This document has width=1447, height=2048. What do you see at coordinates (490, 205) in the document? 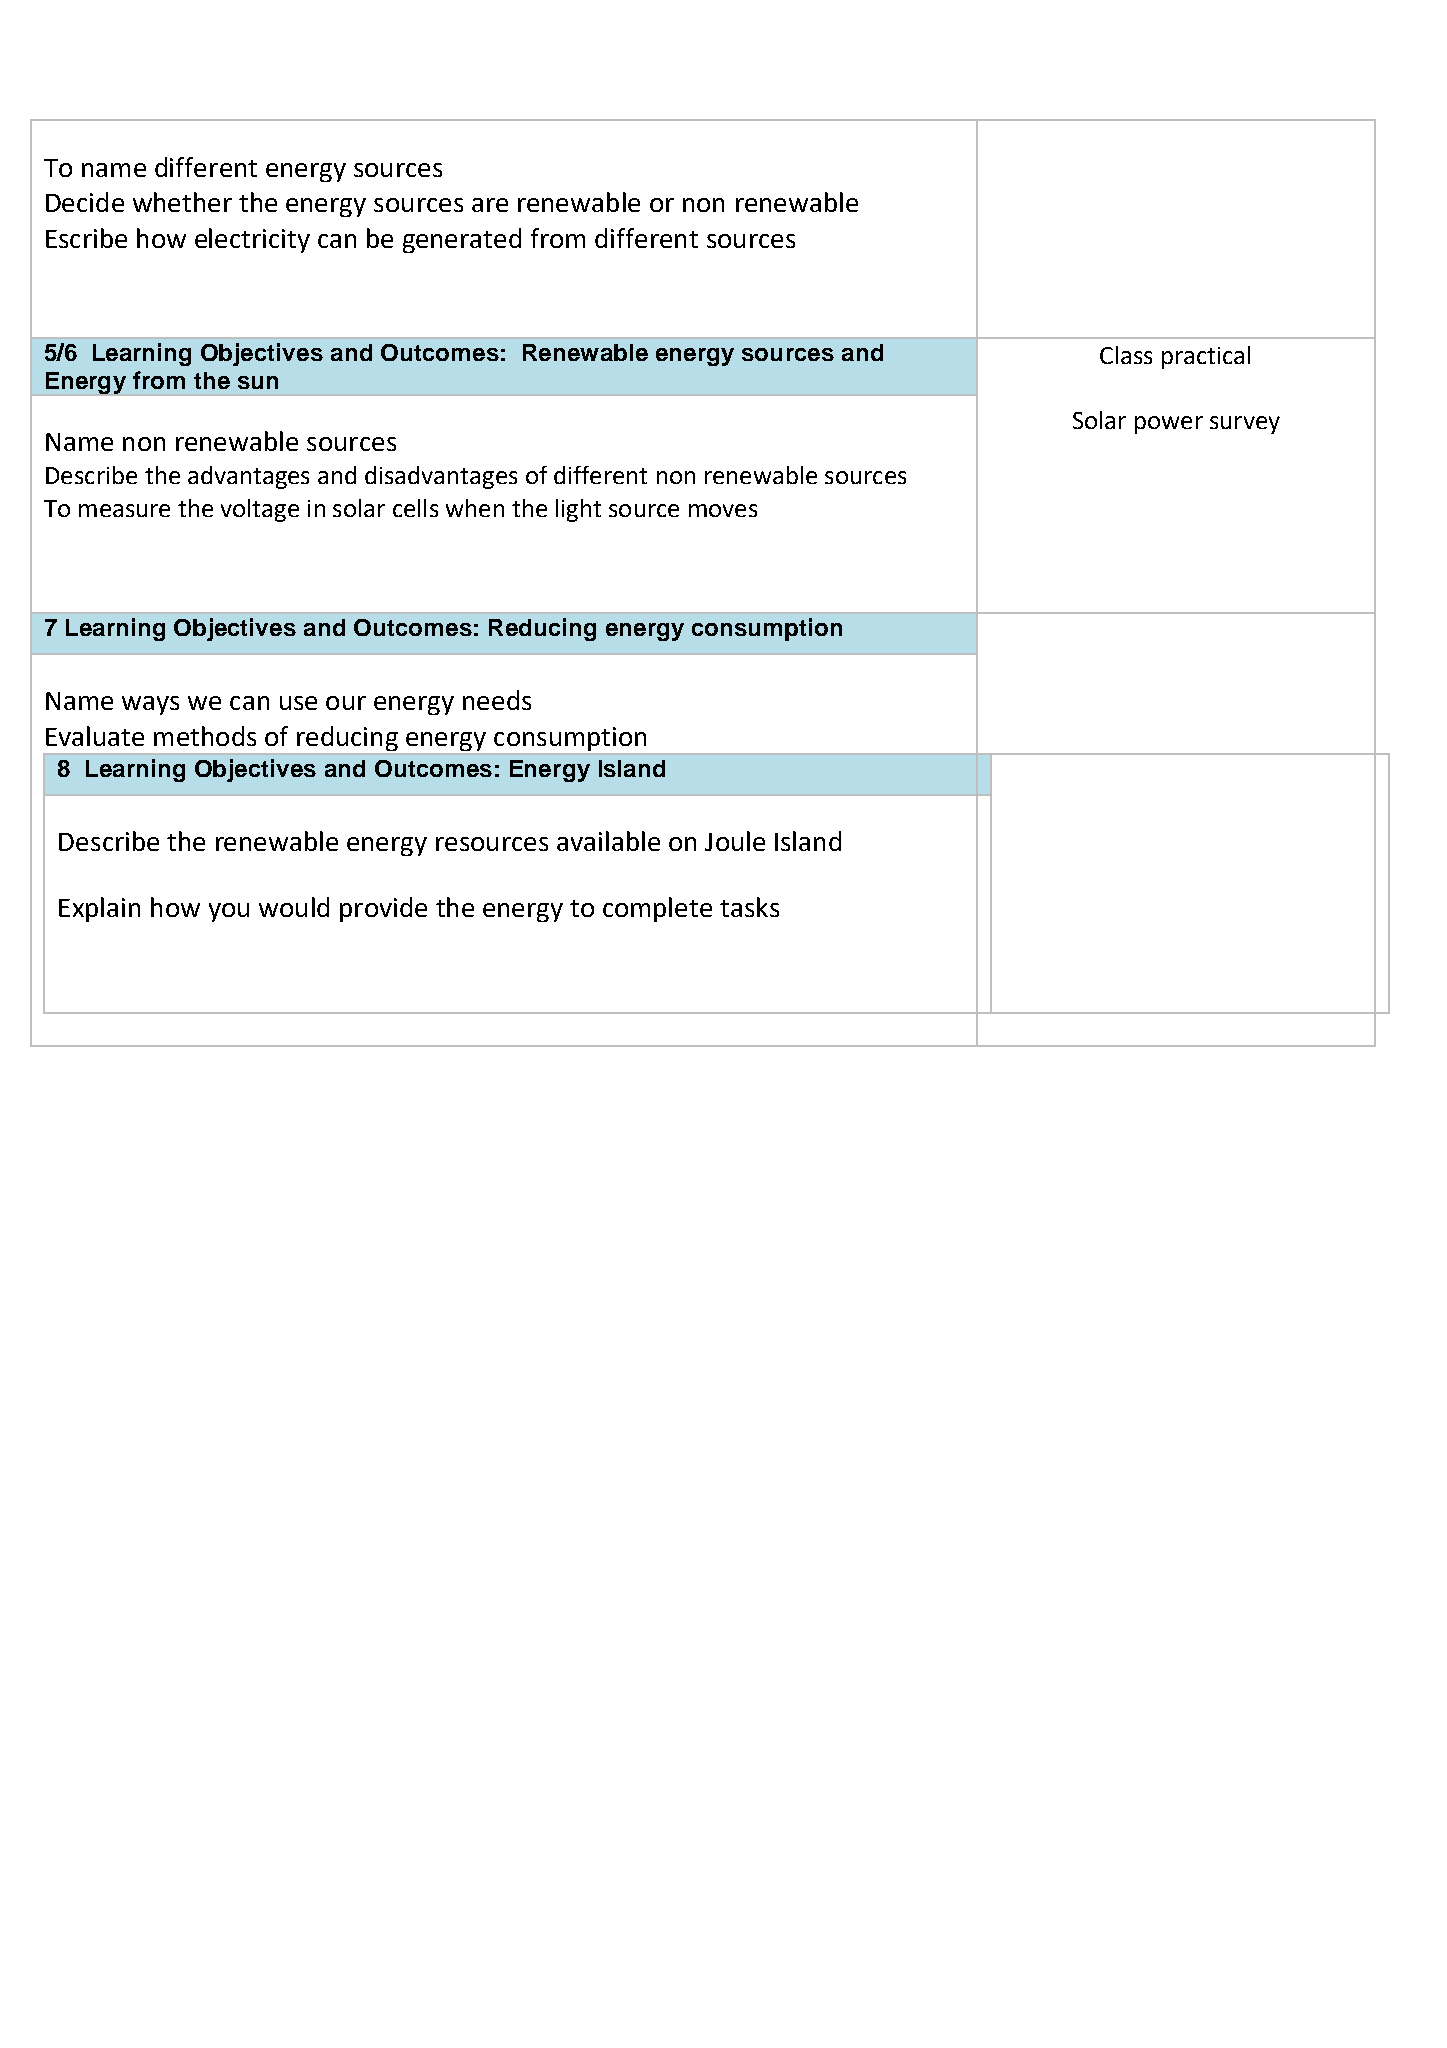
I see `are` at bounding box center [490, 205].
